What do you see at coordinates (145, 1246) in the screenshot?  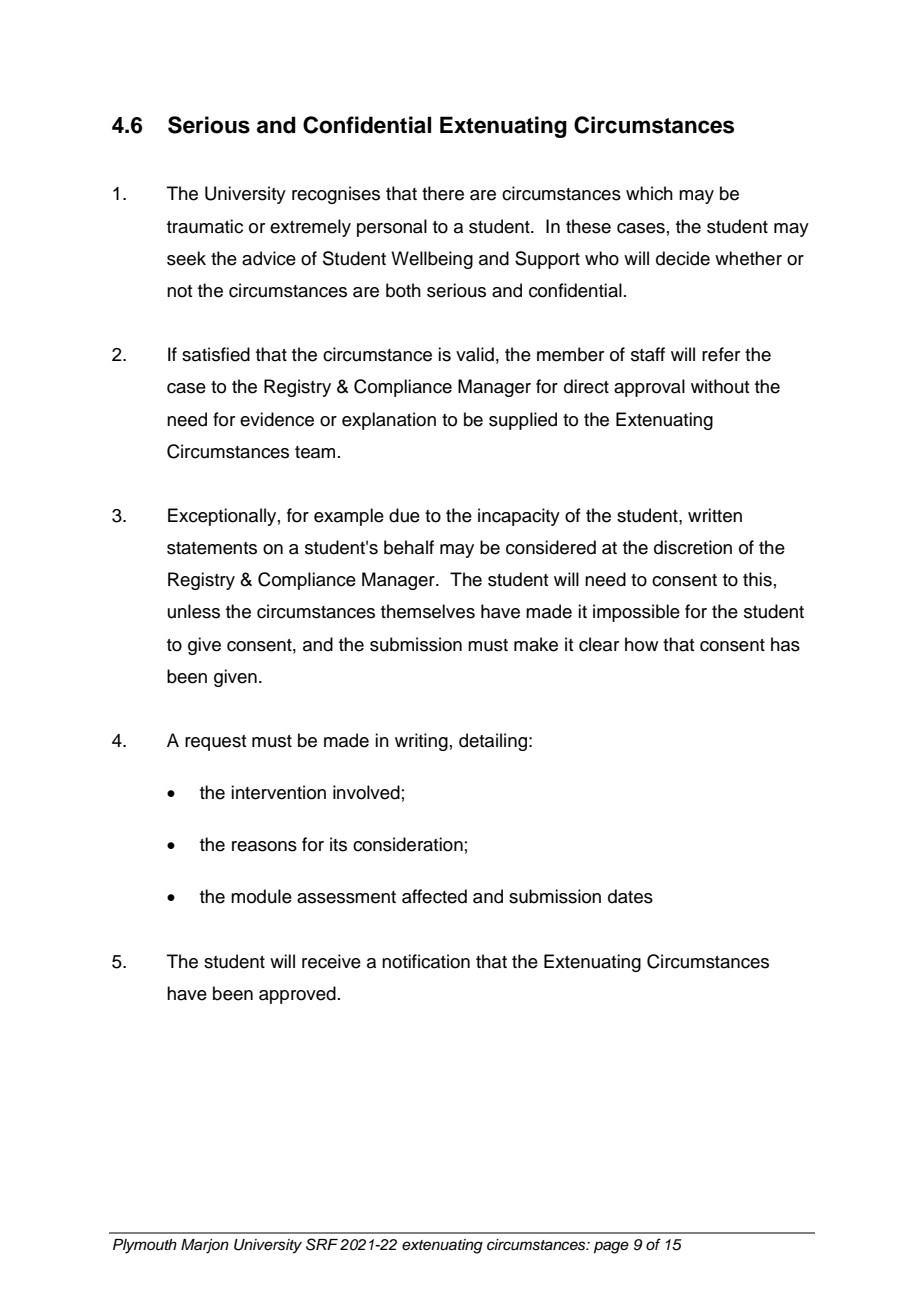 I see `Plymouth` at bounding box center [145, 1246].
